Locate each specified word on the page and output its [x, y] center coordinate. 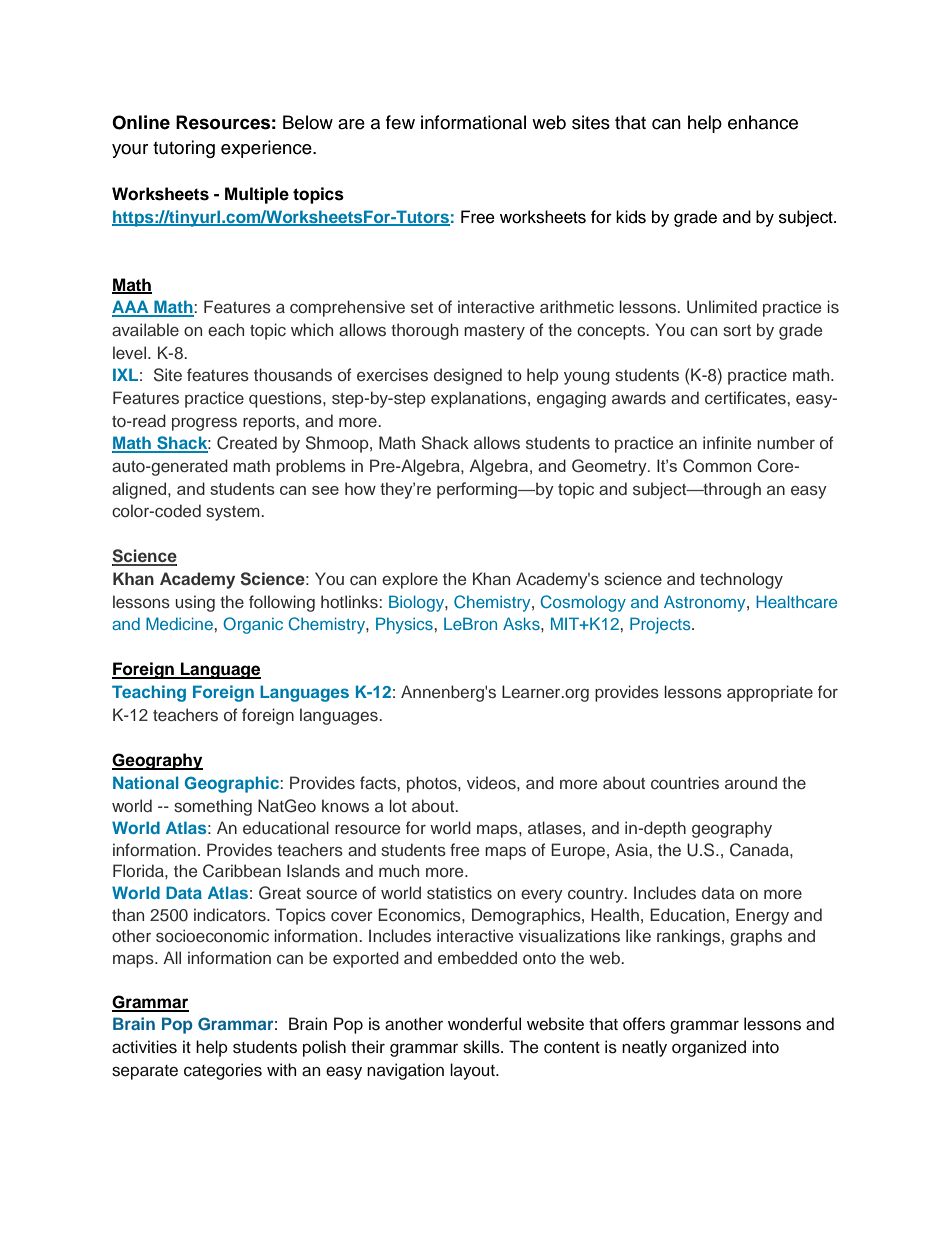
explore [410, 580]
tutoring [184, 149]
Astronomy [706, 603]
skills [482, 1047]
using [195, 603]
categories [223, 1071]
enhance [763, 122]
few [400, 122]
